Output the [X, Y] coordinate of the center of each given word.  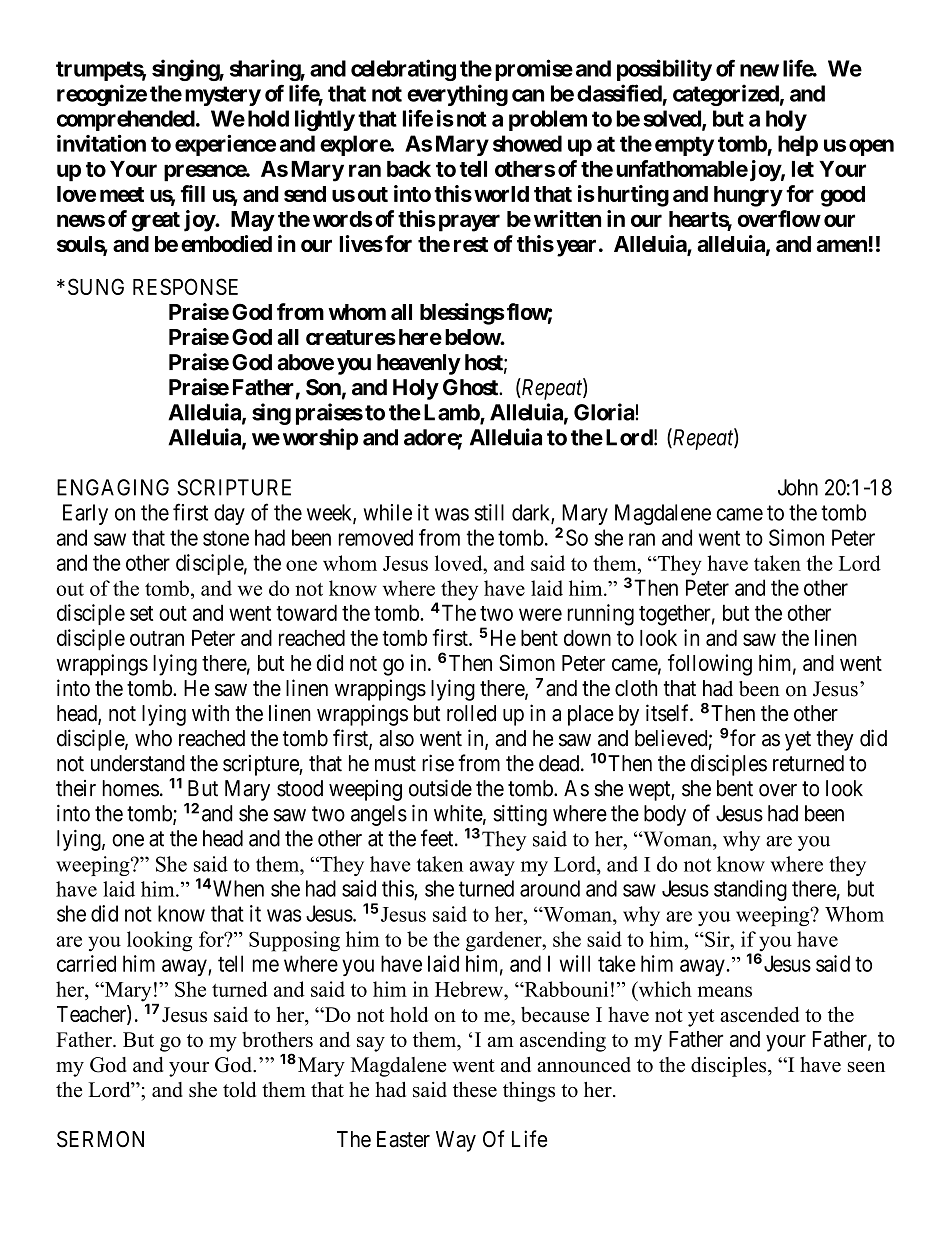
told [239, 1090]
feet [438, 838]
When [237, 888]
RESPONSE [185, 286]
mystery [223, 96]
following [710, 665]
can [528, 95]
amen [842, 245]
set [141, 613]
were [540, 614]
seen [866, 1067]
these [475, 1090]
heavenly [419, 364]
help [798, 145]
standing [750, 890]
